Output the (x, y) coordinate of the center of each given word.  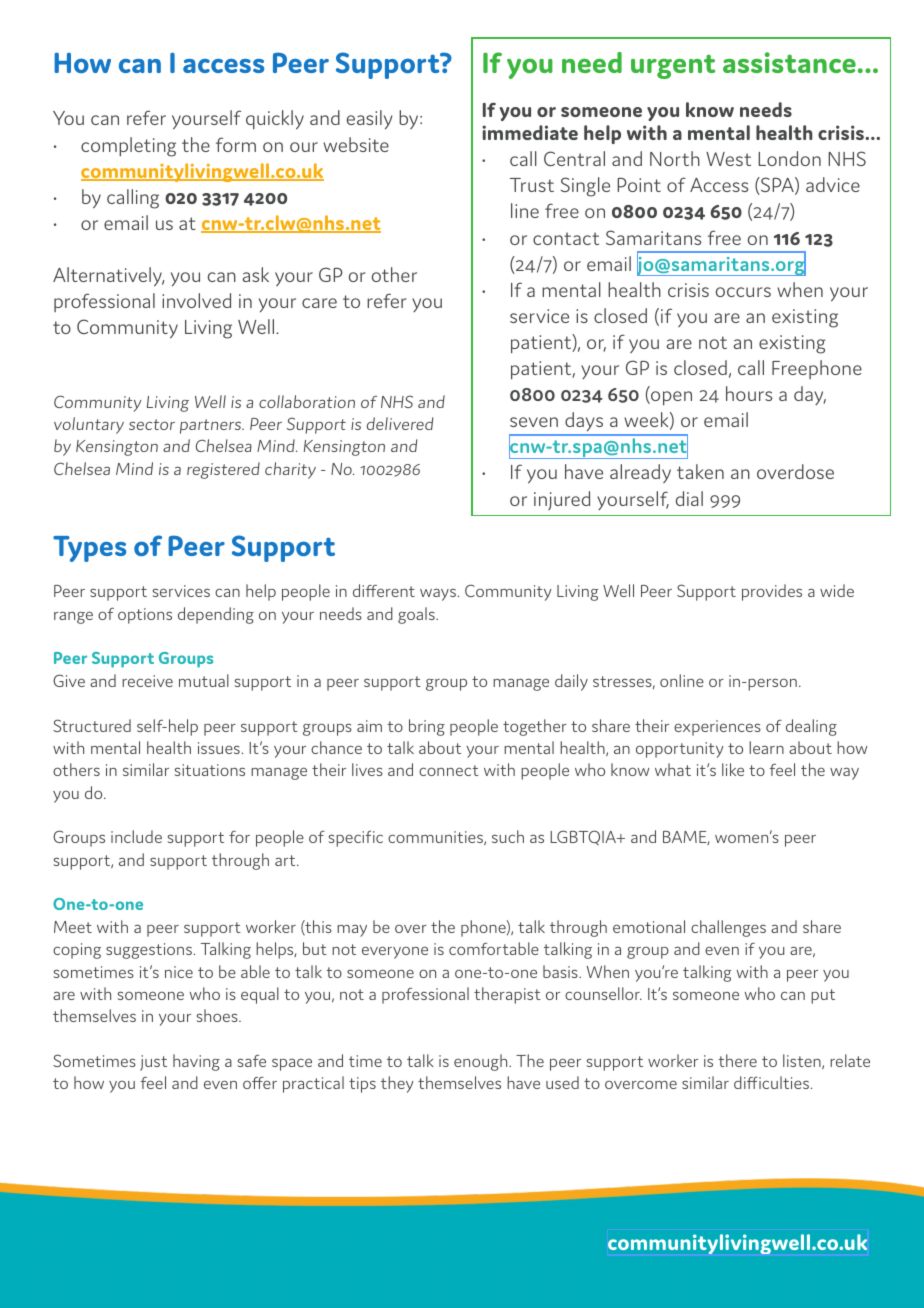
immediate (530, 132)
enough (482, 1062)
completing (128, 147)
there (737, 1060)
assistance (789, 62)
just (153, 1063)
